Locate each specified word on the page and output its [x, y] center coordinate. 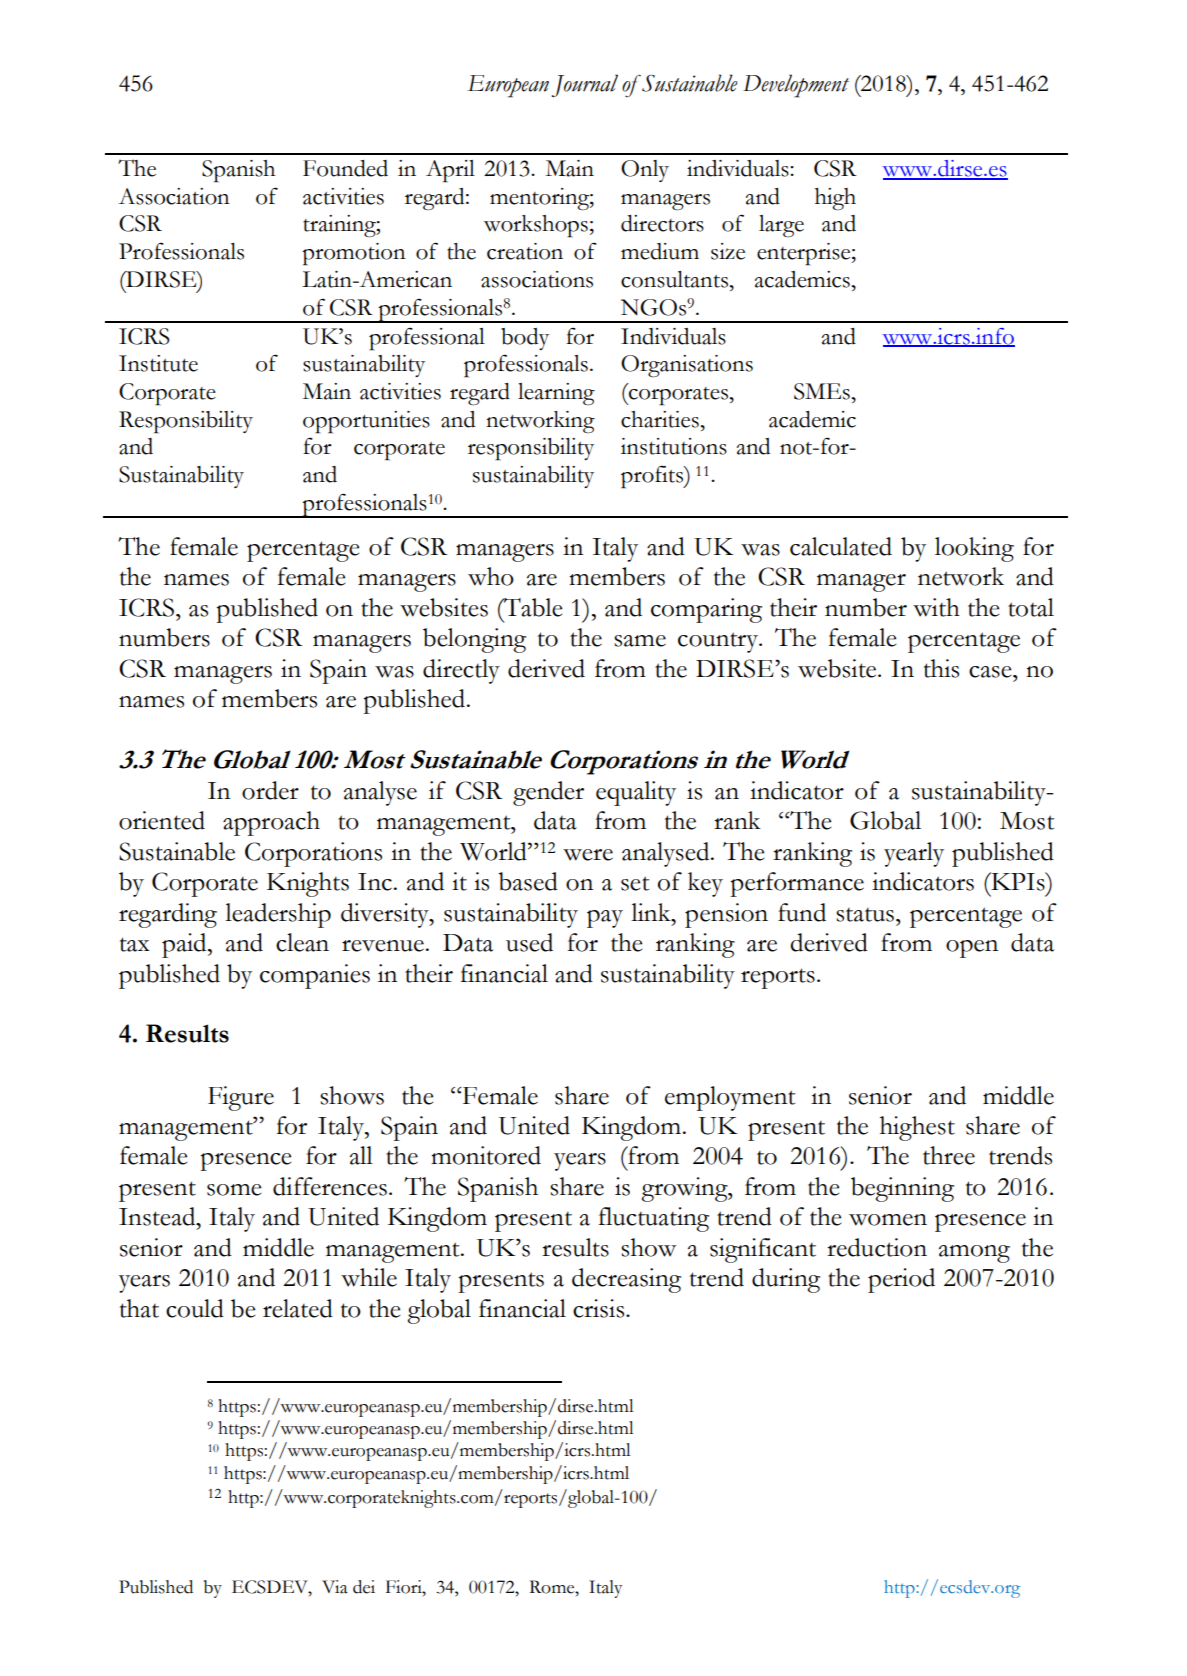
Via [335, 1587]
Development [796, 86]
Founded [345, 168]
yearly [914, 854]
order [270, 790]
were [588, 855]
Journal [585, 85]
